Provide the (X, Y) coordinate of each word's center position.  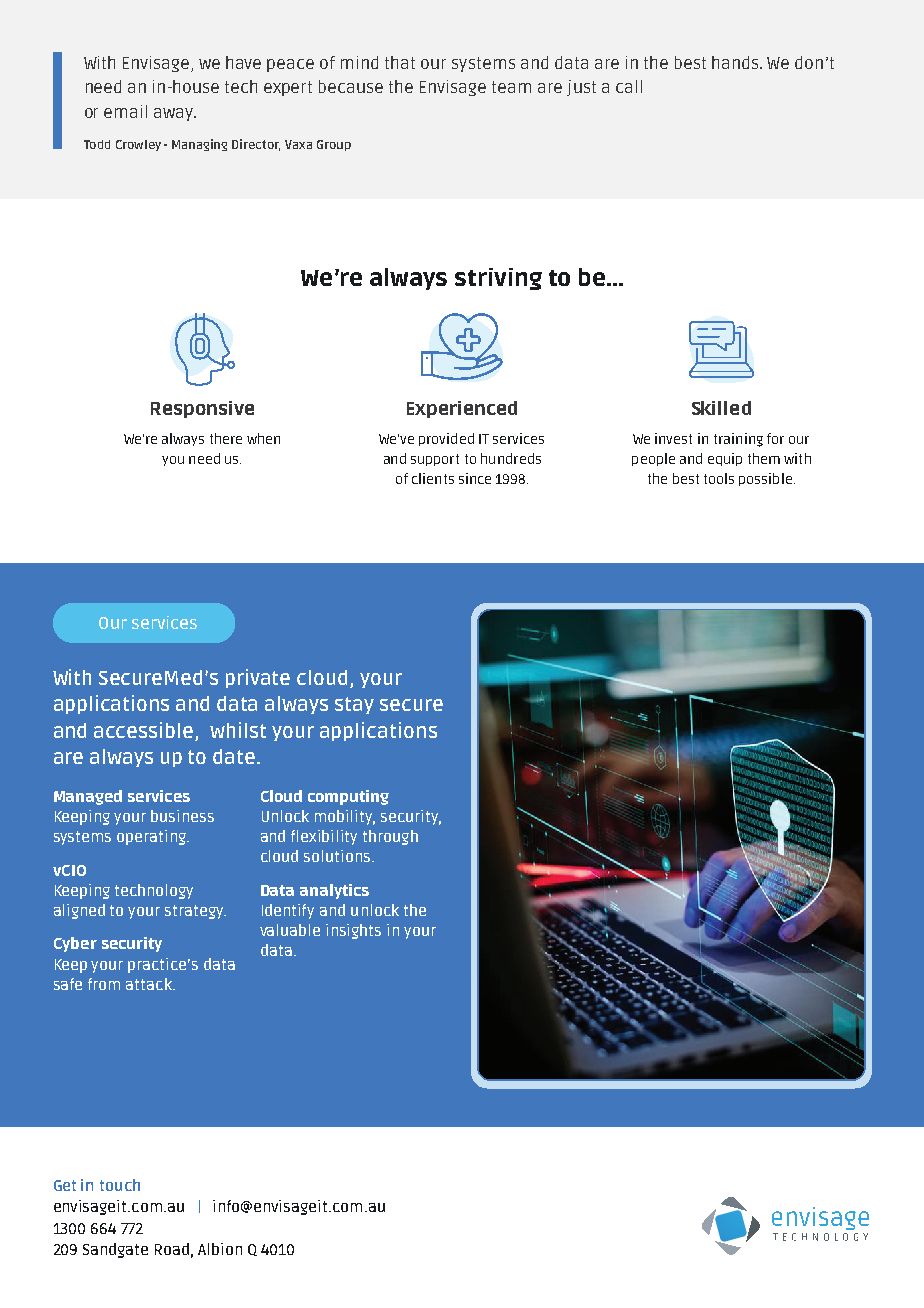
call (629, 86)
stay (354, 705)
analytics (334, 891)
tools (719, 478)
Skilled (721, 408)
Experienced (462, 409)
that (400, 62)
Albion (220, 1249)
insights (353, 931)
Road (172, 1249)
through (390, 837)
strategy (195, 912)
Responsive (202, 409)
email (125, 111)
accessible (143, 730)
